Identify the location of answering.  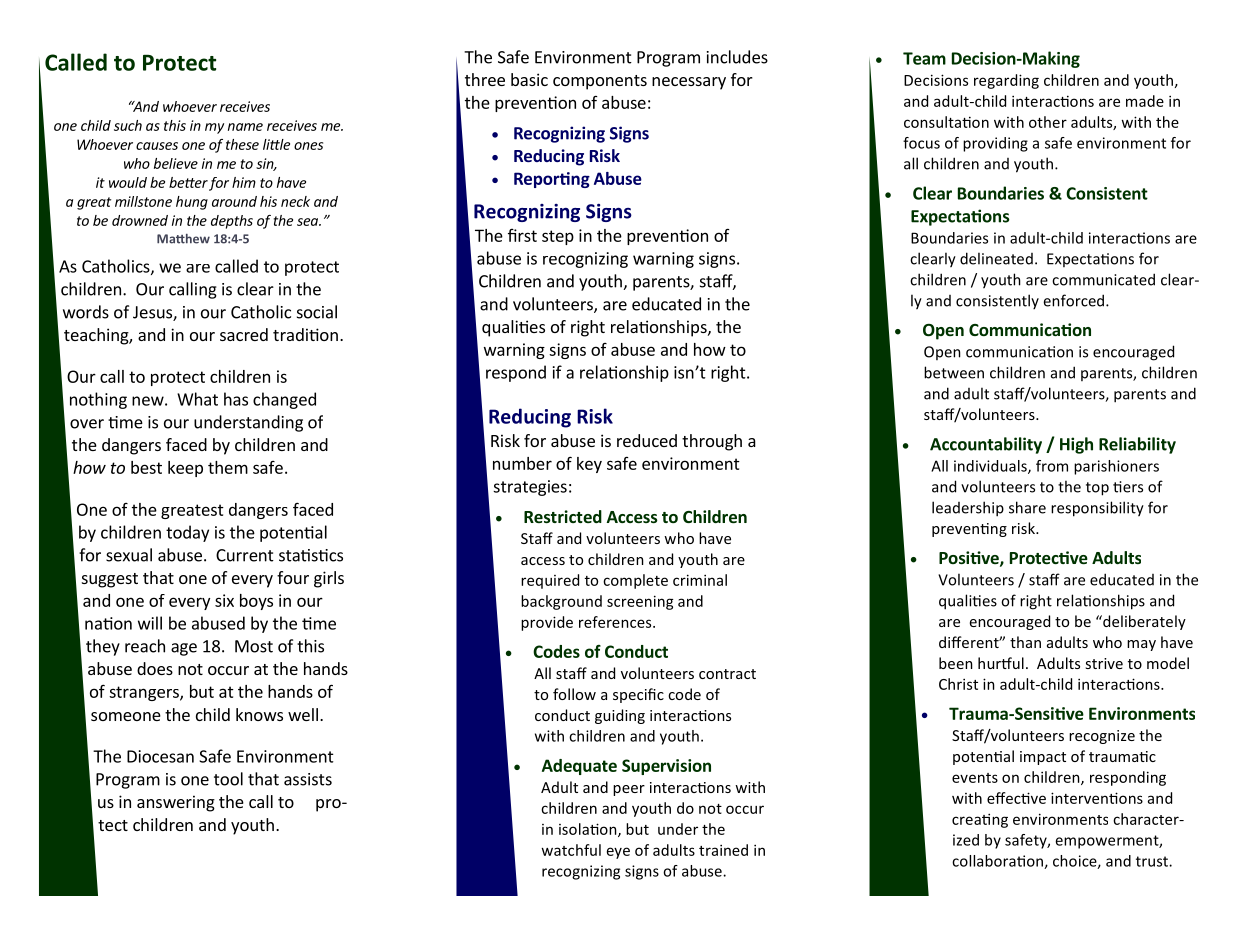
(176, 803).
